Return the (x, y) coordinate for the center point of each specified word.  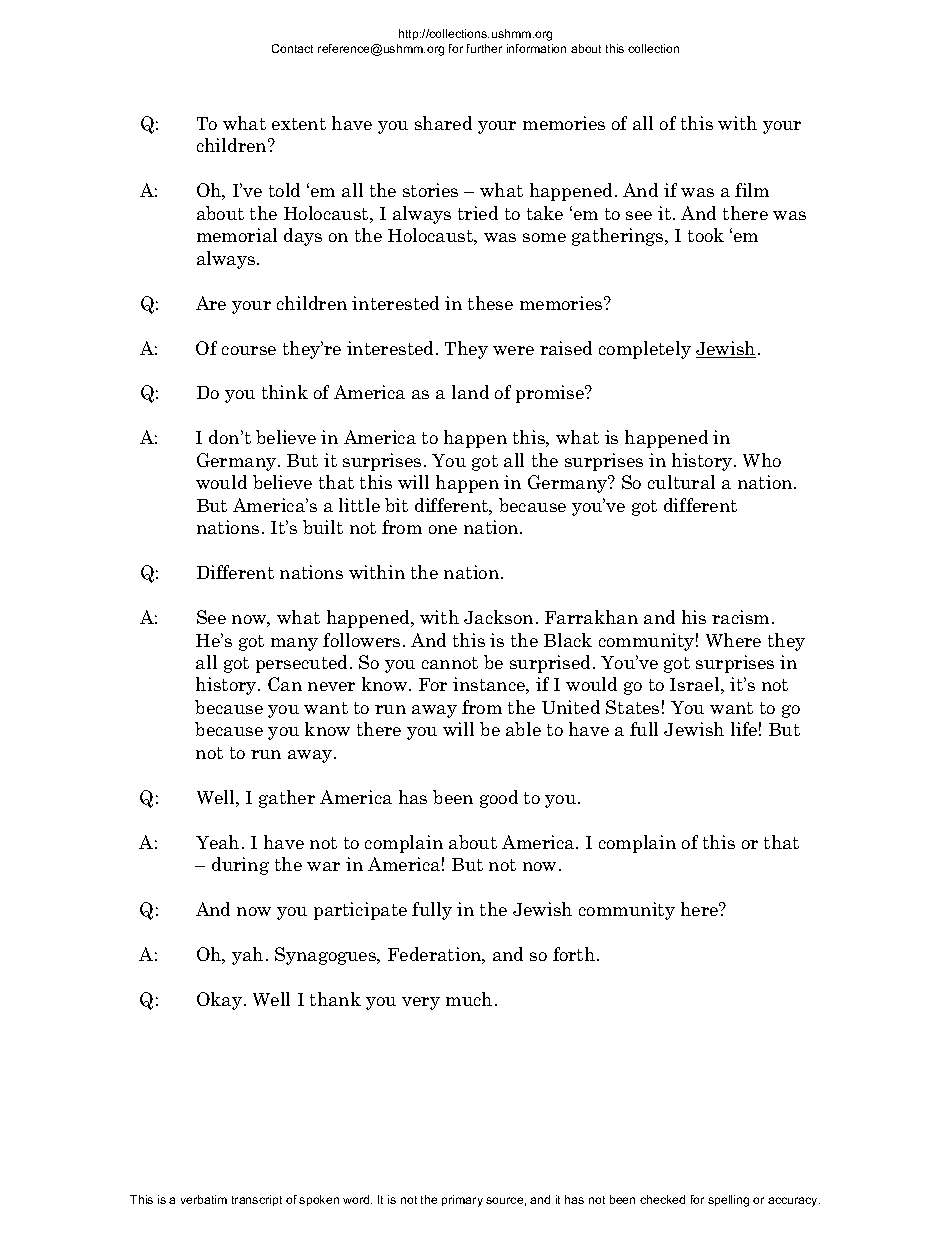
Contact (292, 48)
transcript (257, 1200)
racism (740, 617)
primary (462, 1201)
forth (574, 954)
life (744, 729)
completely (645, 350)
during (240, 866)
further (484, 48)
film (752, 190)
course (249, 350)
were (513, 350)
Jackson (498, 617)
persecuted (303, 664)
